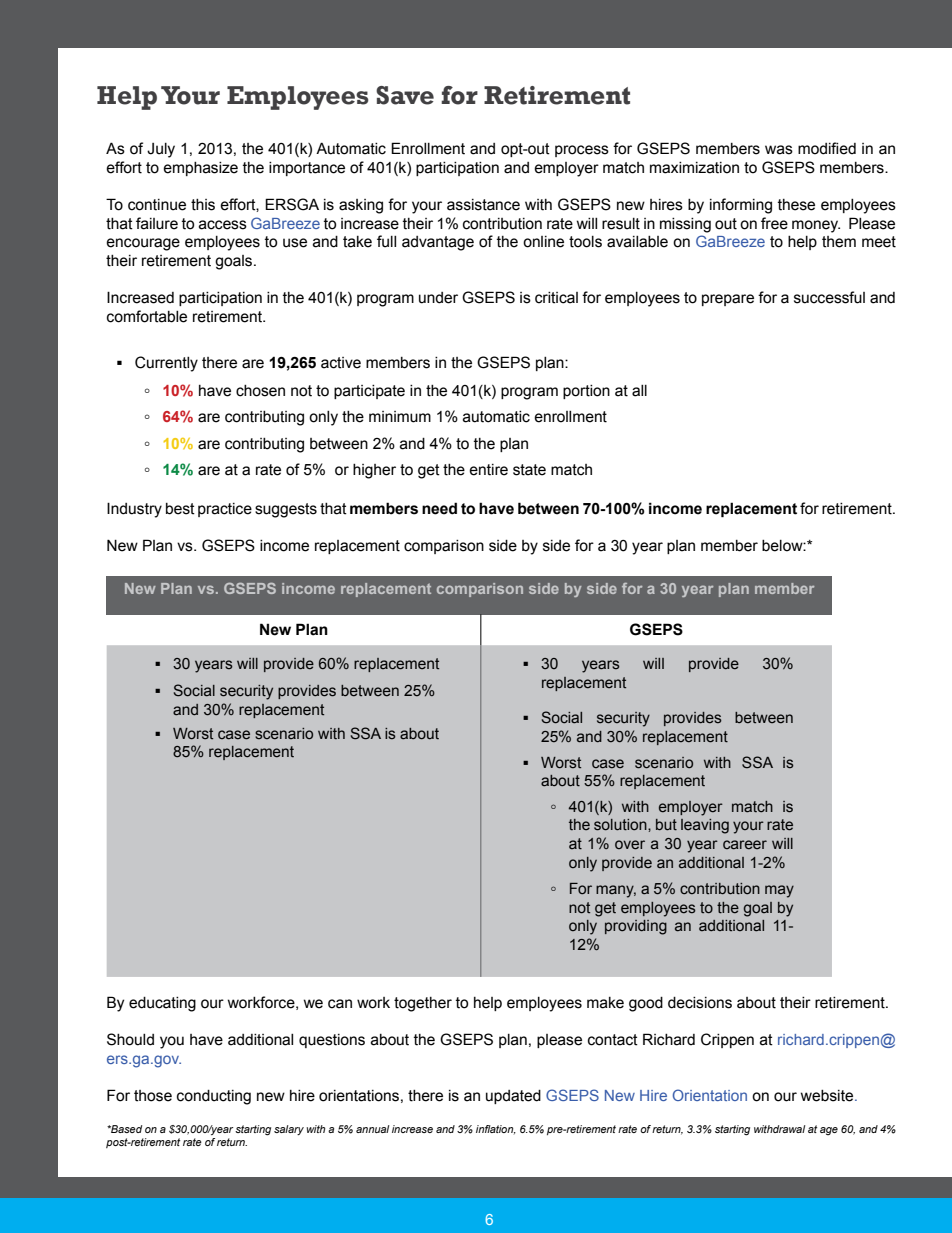 The height and width of the image is (1233, 952). Describe the element at coordinates (828, 1096) in the image. I see `website` at that location.
